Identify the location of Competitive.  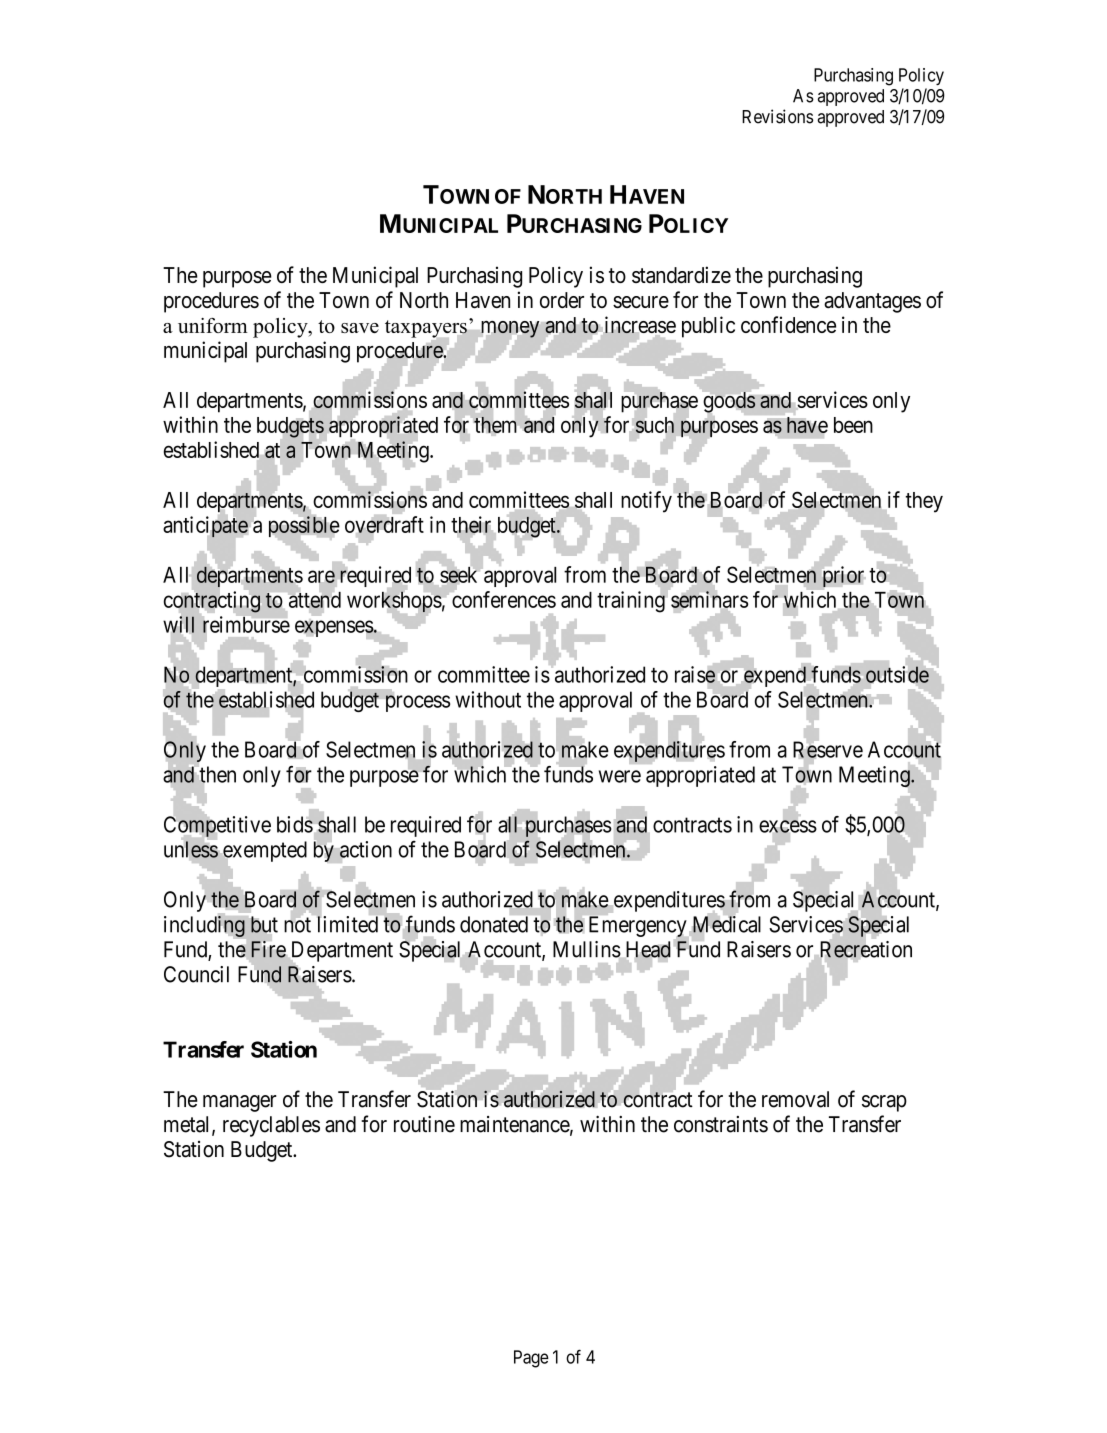
(217, 827).
